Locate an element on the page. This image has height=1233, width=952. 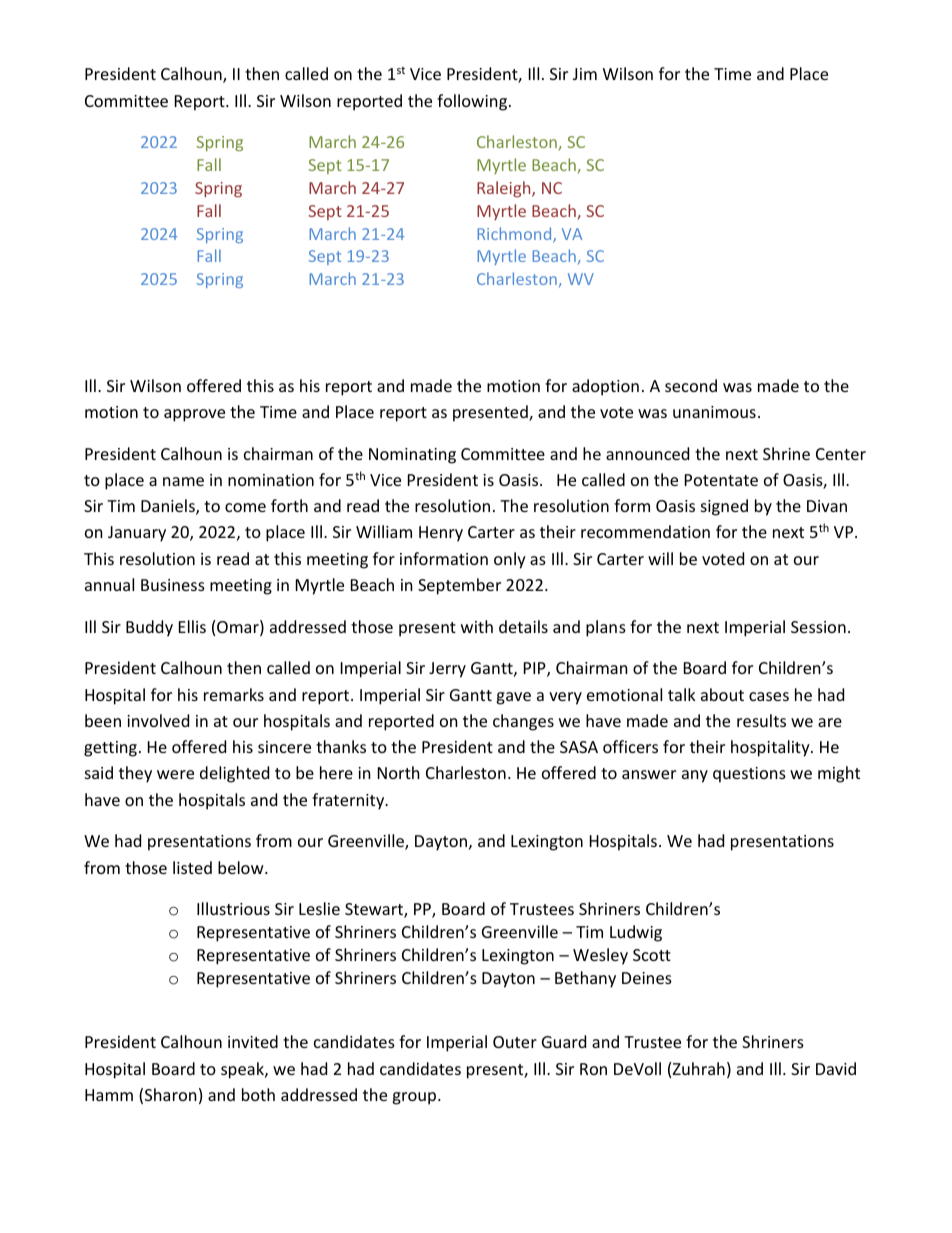
were is located at coordinates (175, 774).
